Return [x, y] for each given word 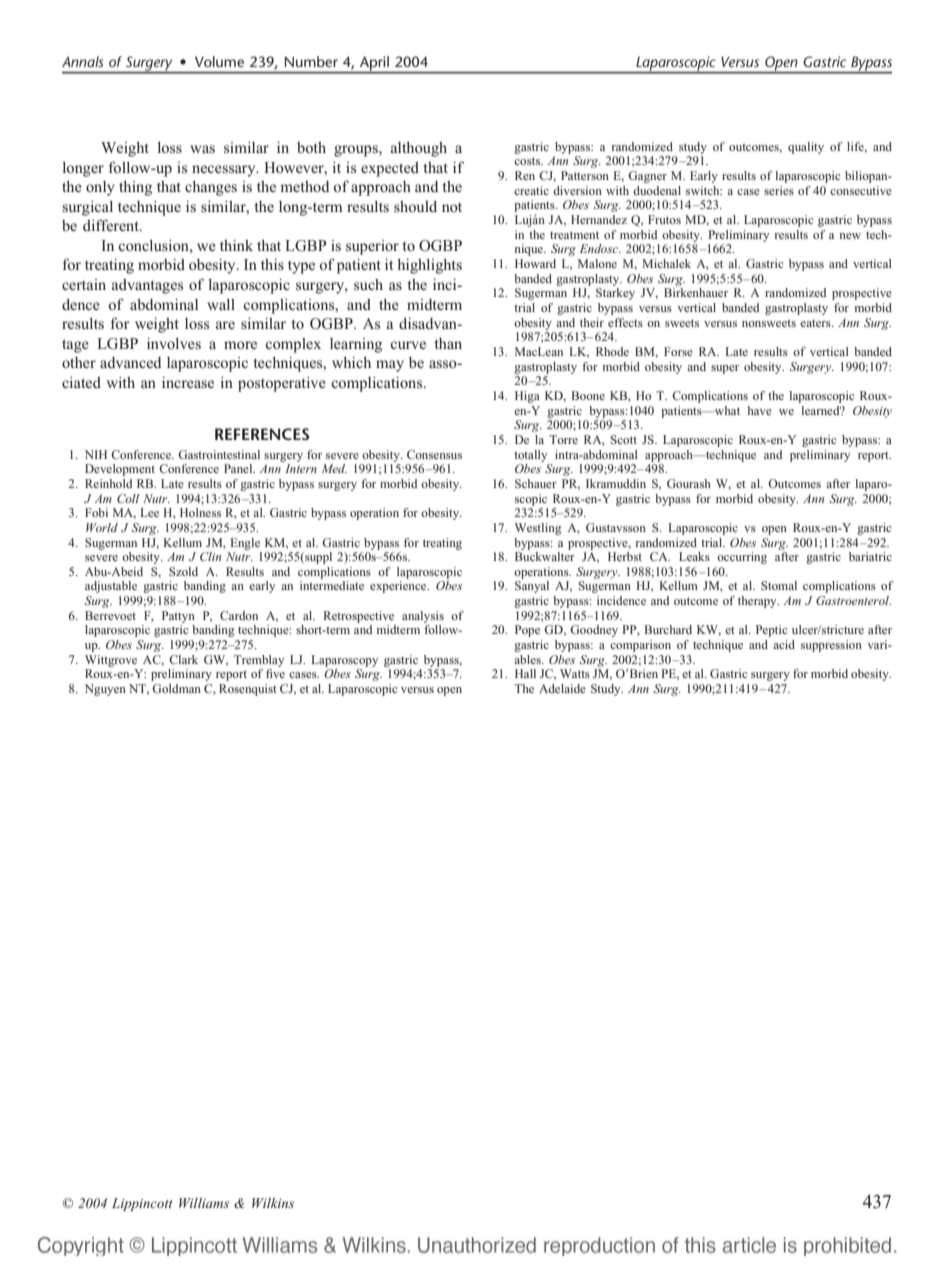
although [419, 149]
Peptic [771, 631]
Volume [219, 61]
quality [806, 148]
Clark [183, 659]
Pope [527, 631]
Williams [204, 1203]
